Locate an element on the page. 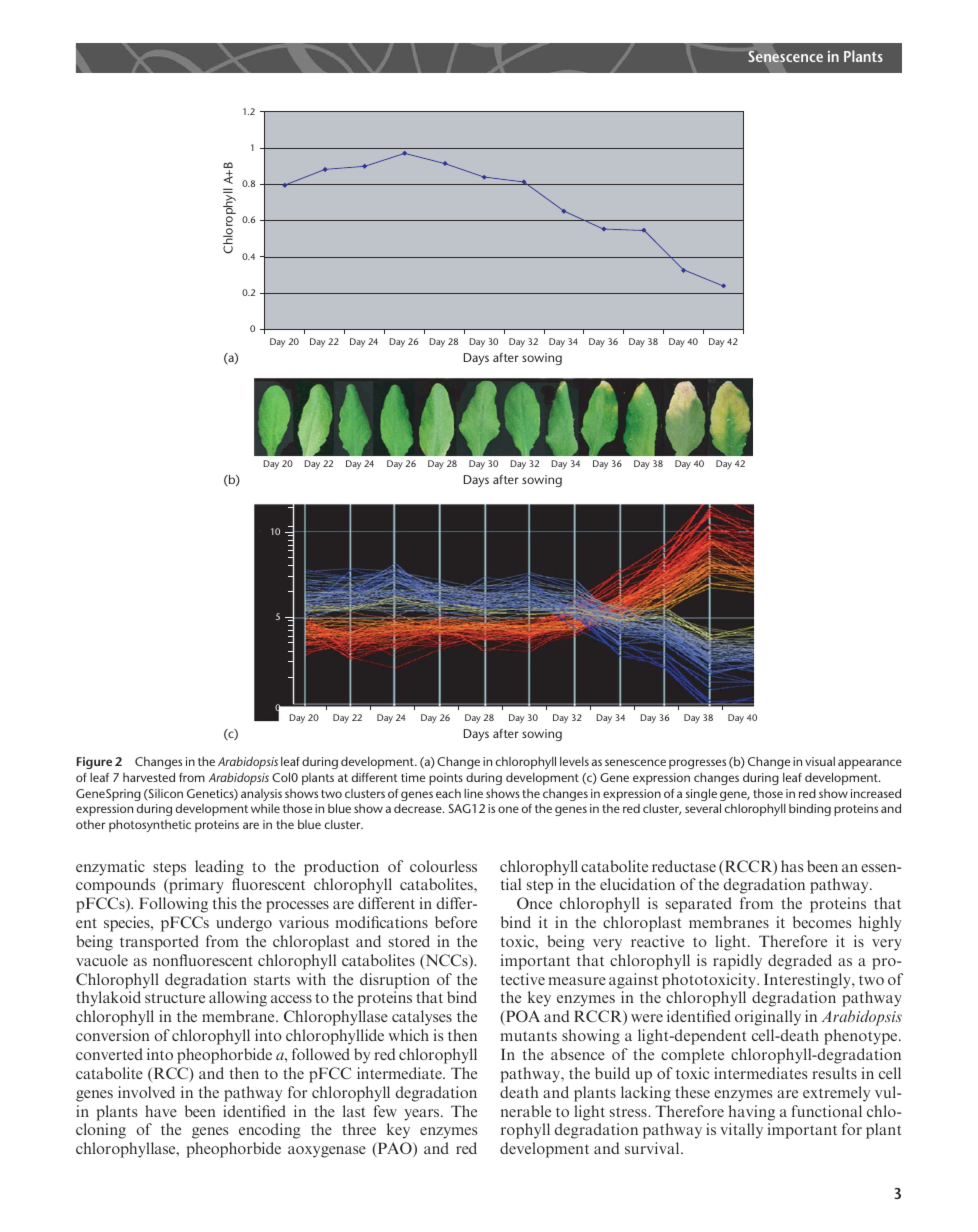  vitally is located at coordinates (741, 1131).
